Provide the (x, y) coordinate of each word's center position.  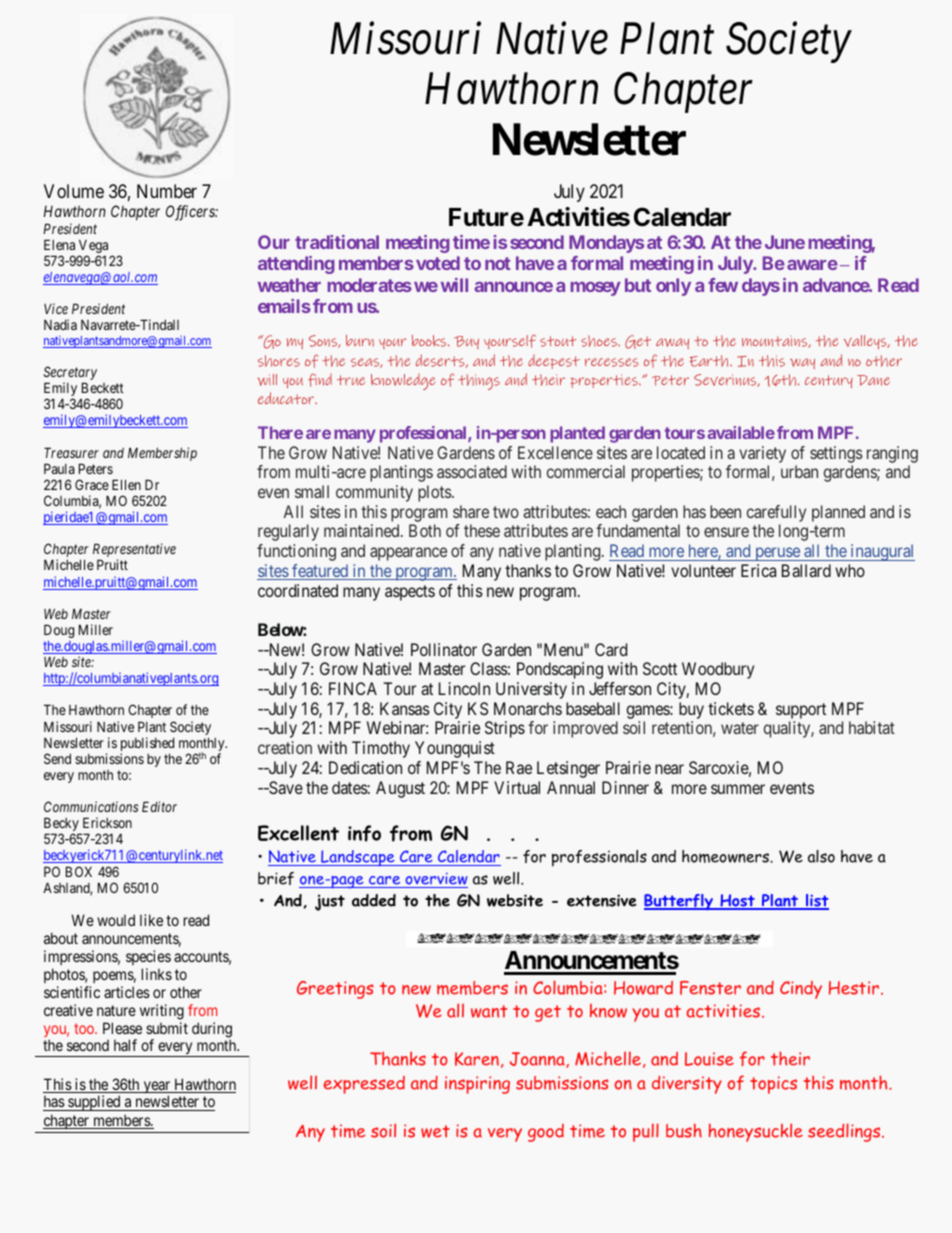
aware (812, 265)
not (498, 263)
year (157, 1088)
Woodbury (718, 670)
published (147, 745)
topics (773, 1085)
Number (167, 191)
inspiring (477, 1085)
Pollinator (444, 649)
